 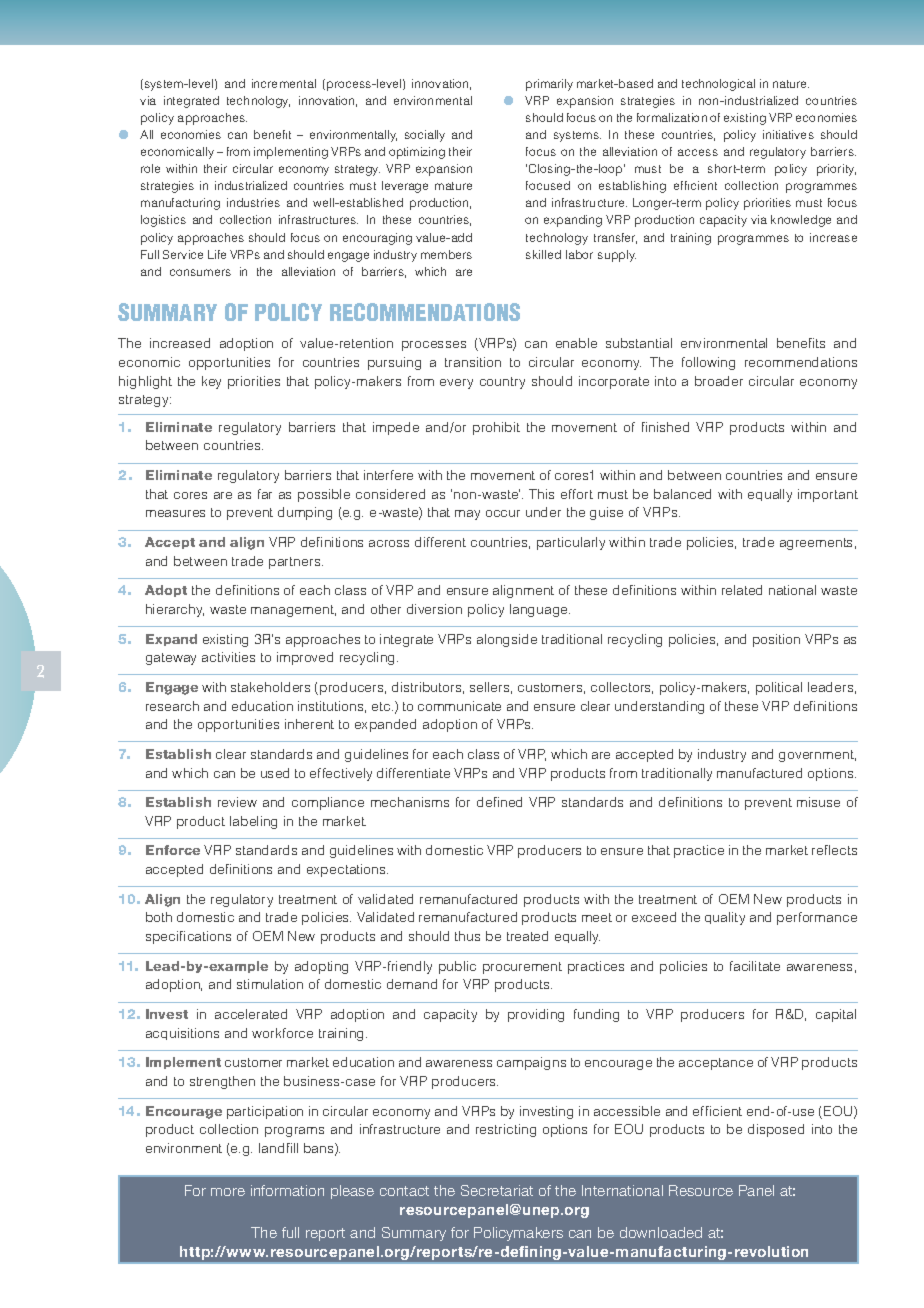 I want to click on Secretariat, so click(x=497, y=1190).
